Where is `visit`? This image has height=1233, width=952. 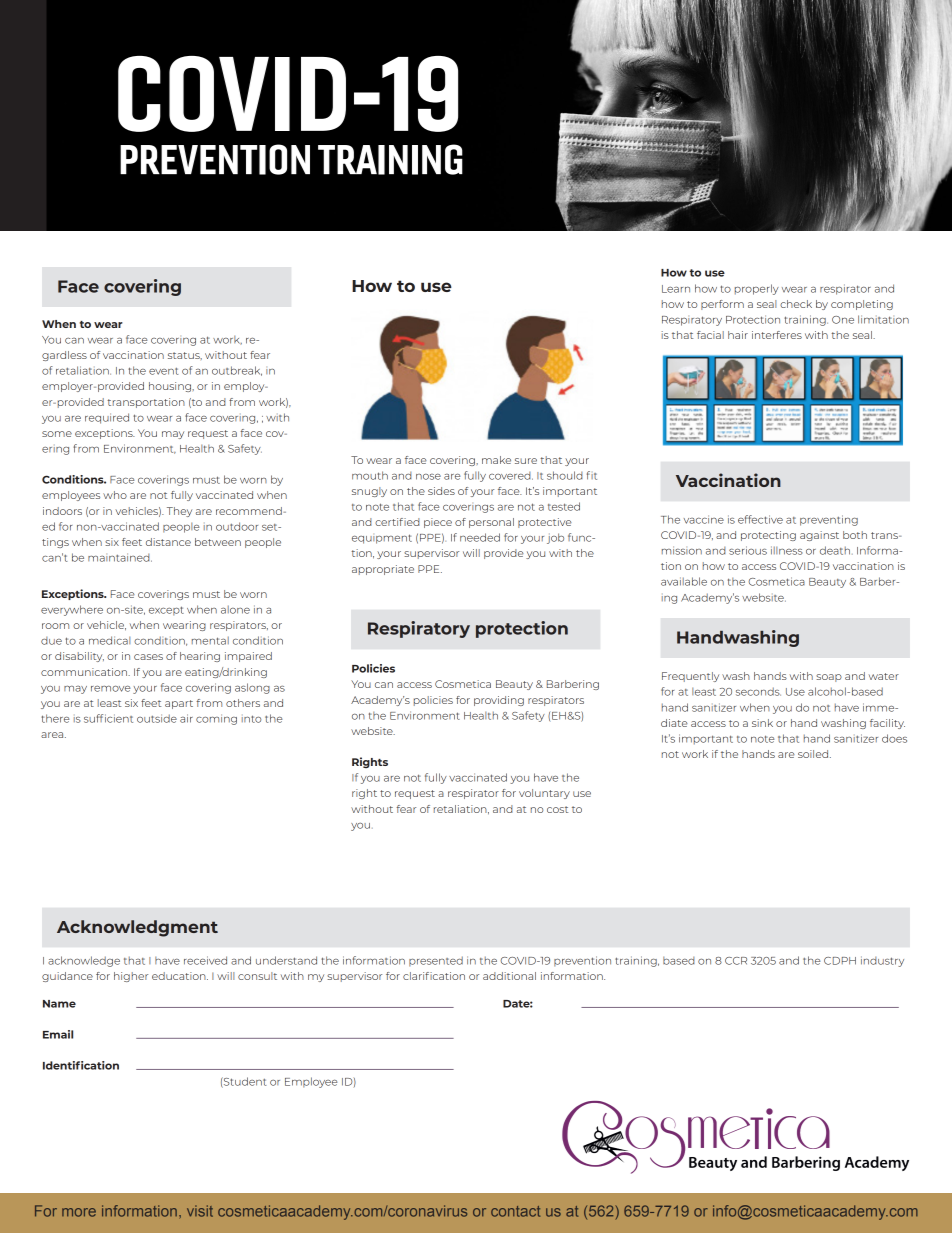 visit is located at coordinates (200, 1211).
